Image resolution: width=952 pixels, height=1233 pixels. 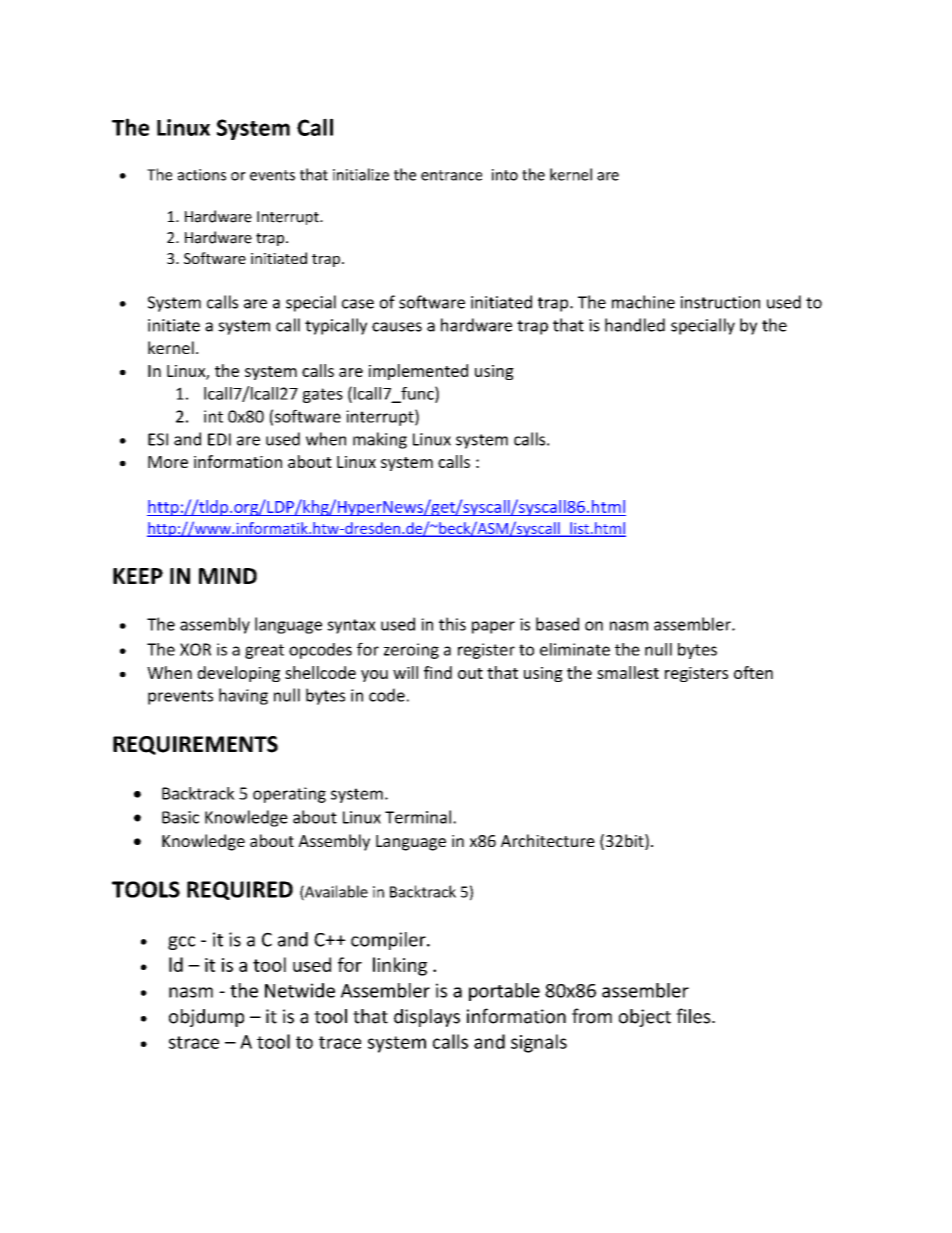 I want to click on MIND, so click(x=228, y=576).
